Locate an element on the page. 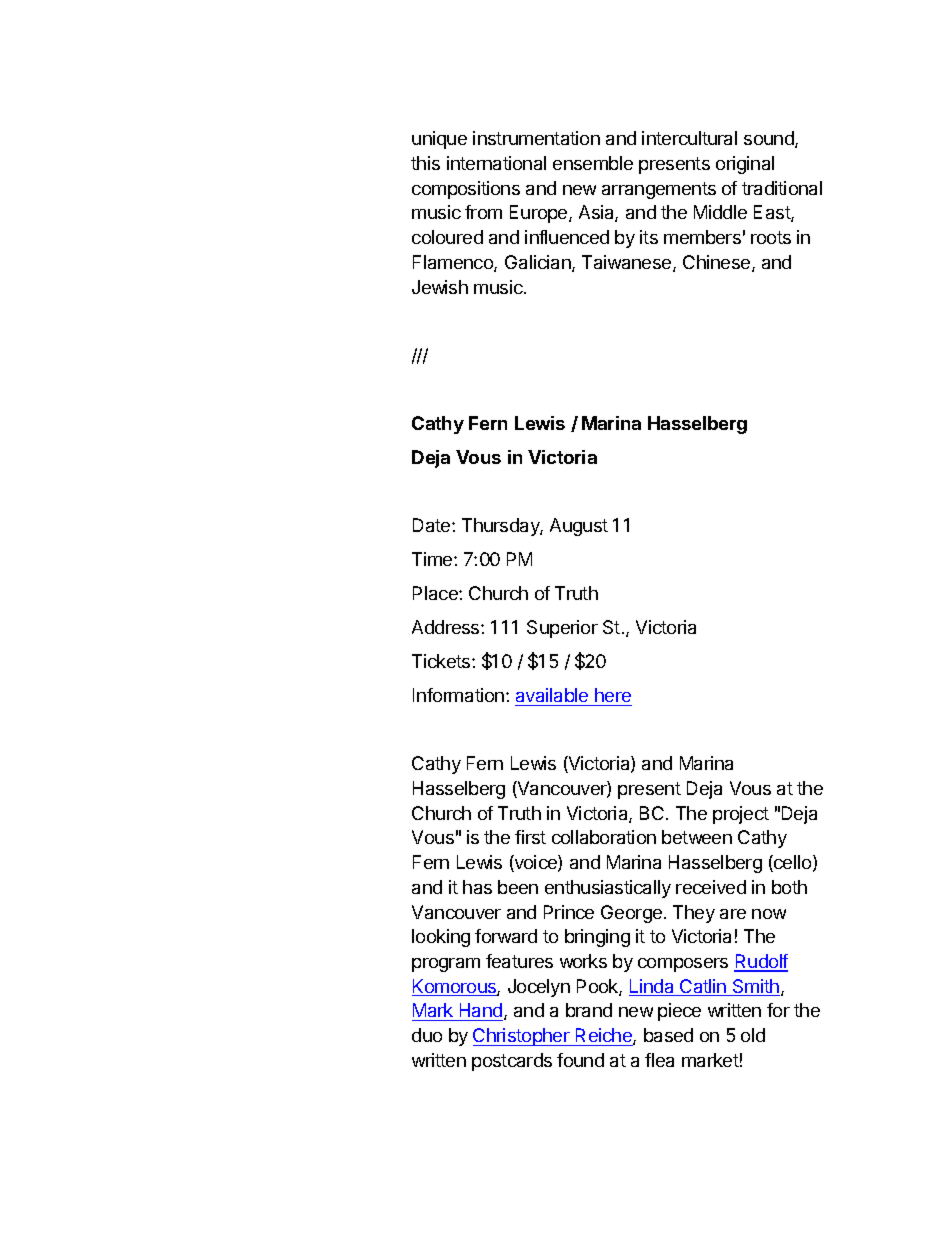 This image has width=952, height=1233. Hand is located at coordinates (480, 1012).
